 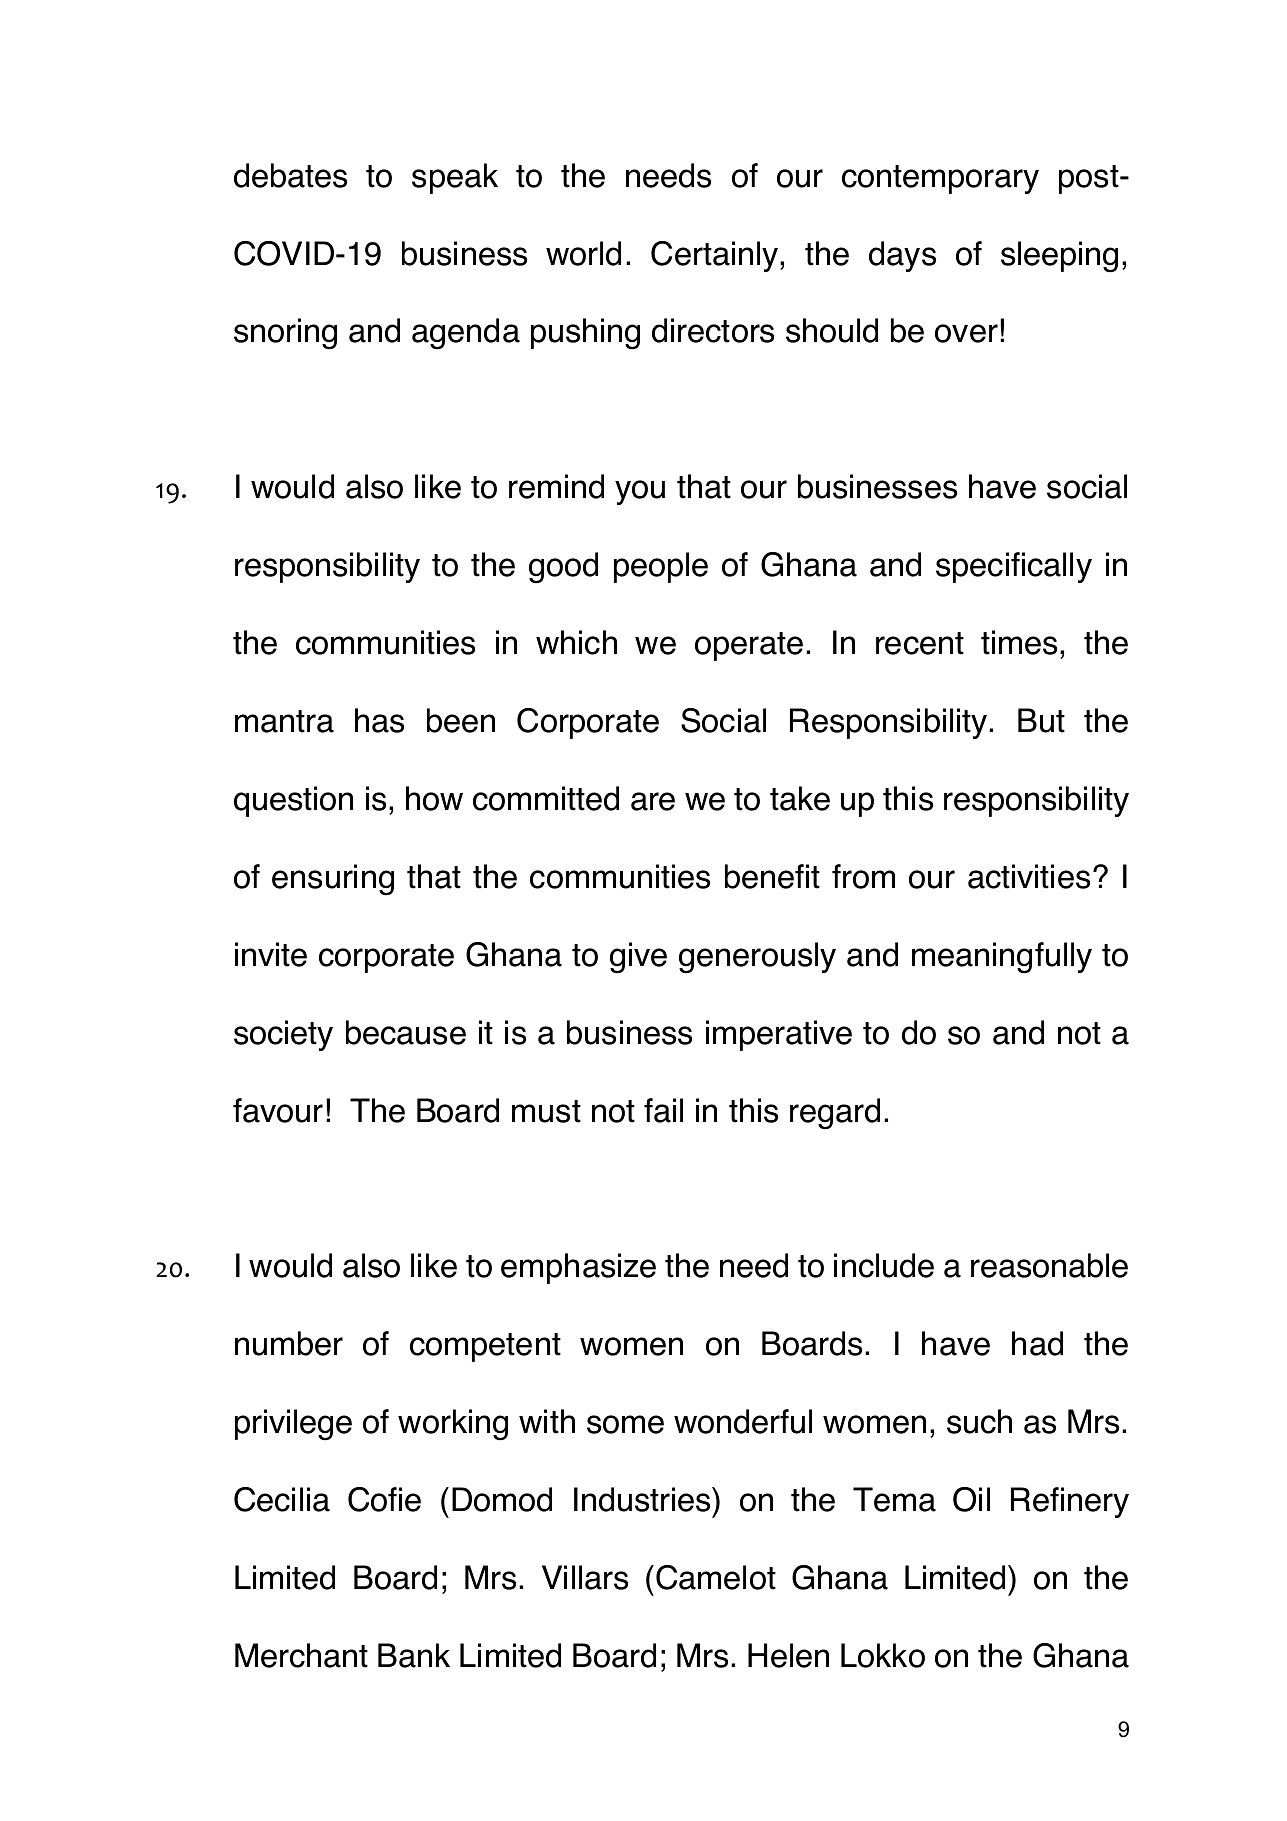 I want to click on debates, so click(x=290, y=175).
